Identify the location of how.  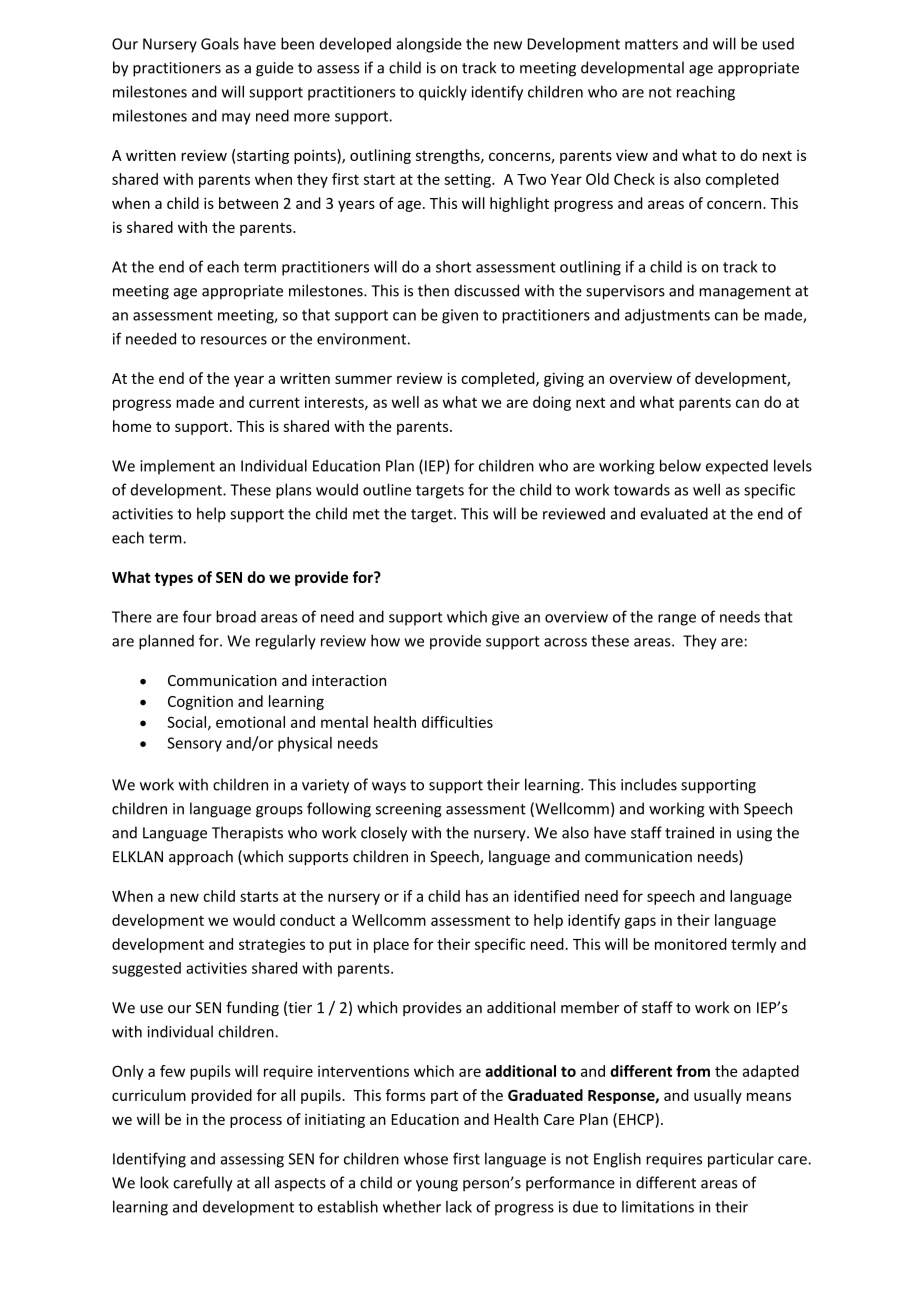
(385, 640).
